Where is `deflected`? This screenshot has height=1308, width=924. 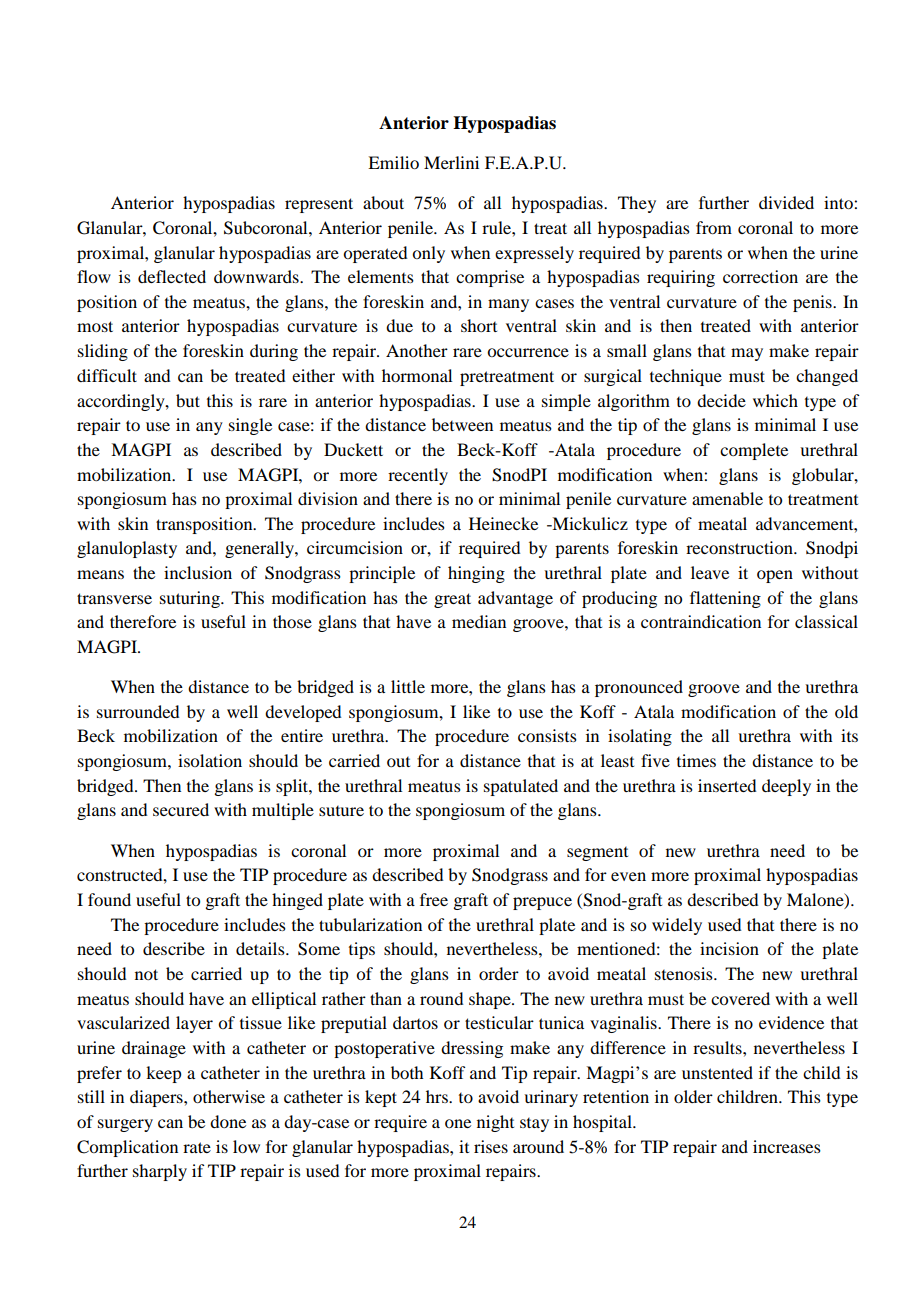
deflected is located at coordinates (172, 276).
